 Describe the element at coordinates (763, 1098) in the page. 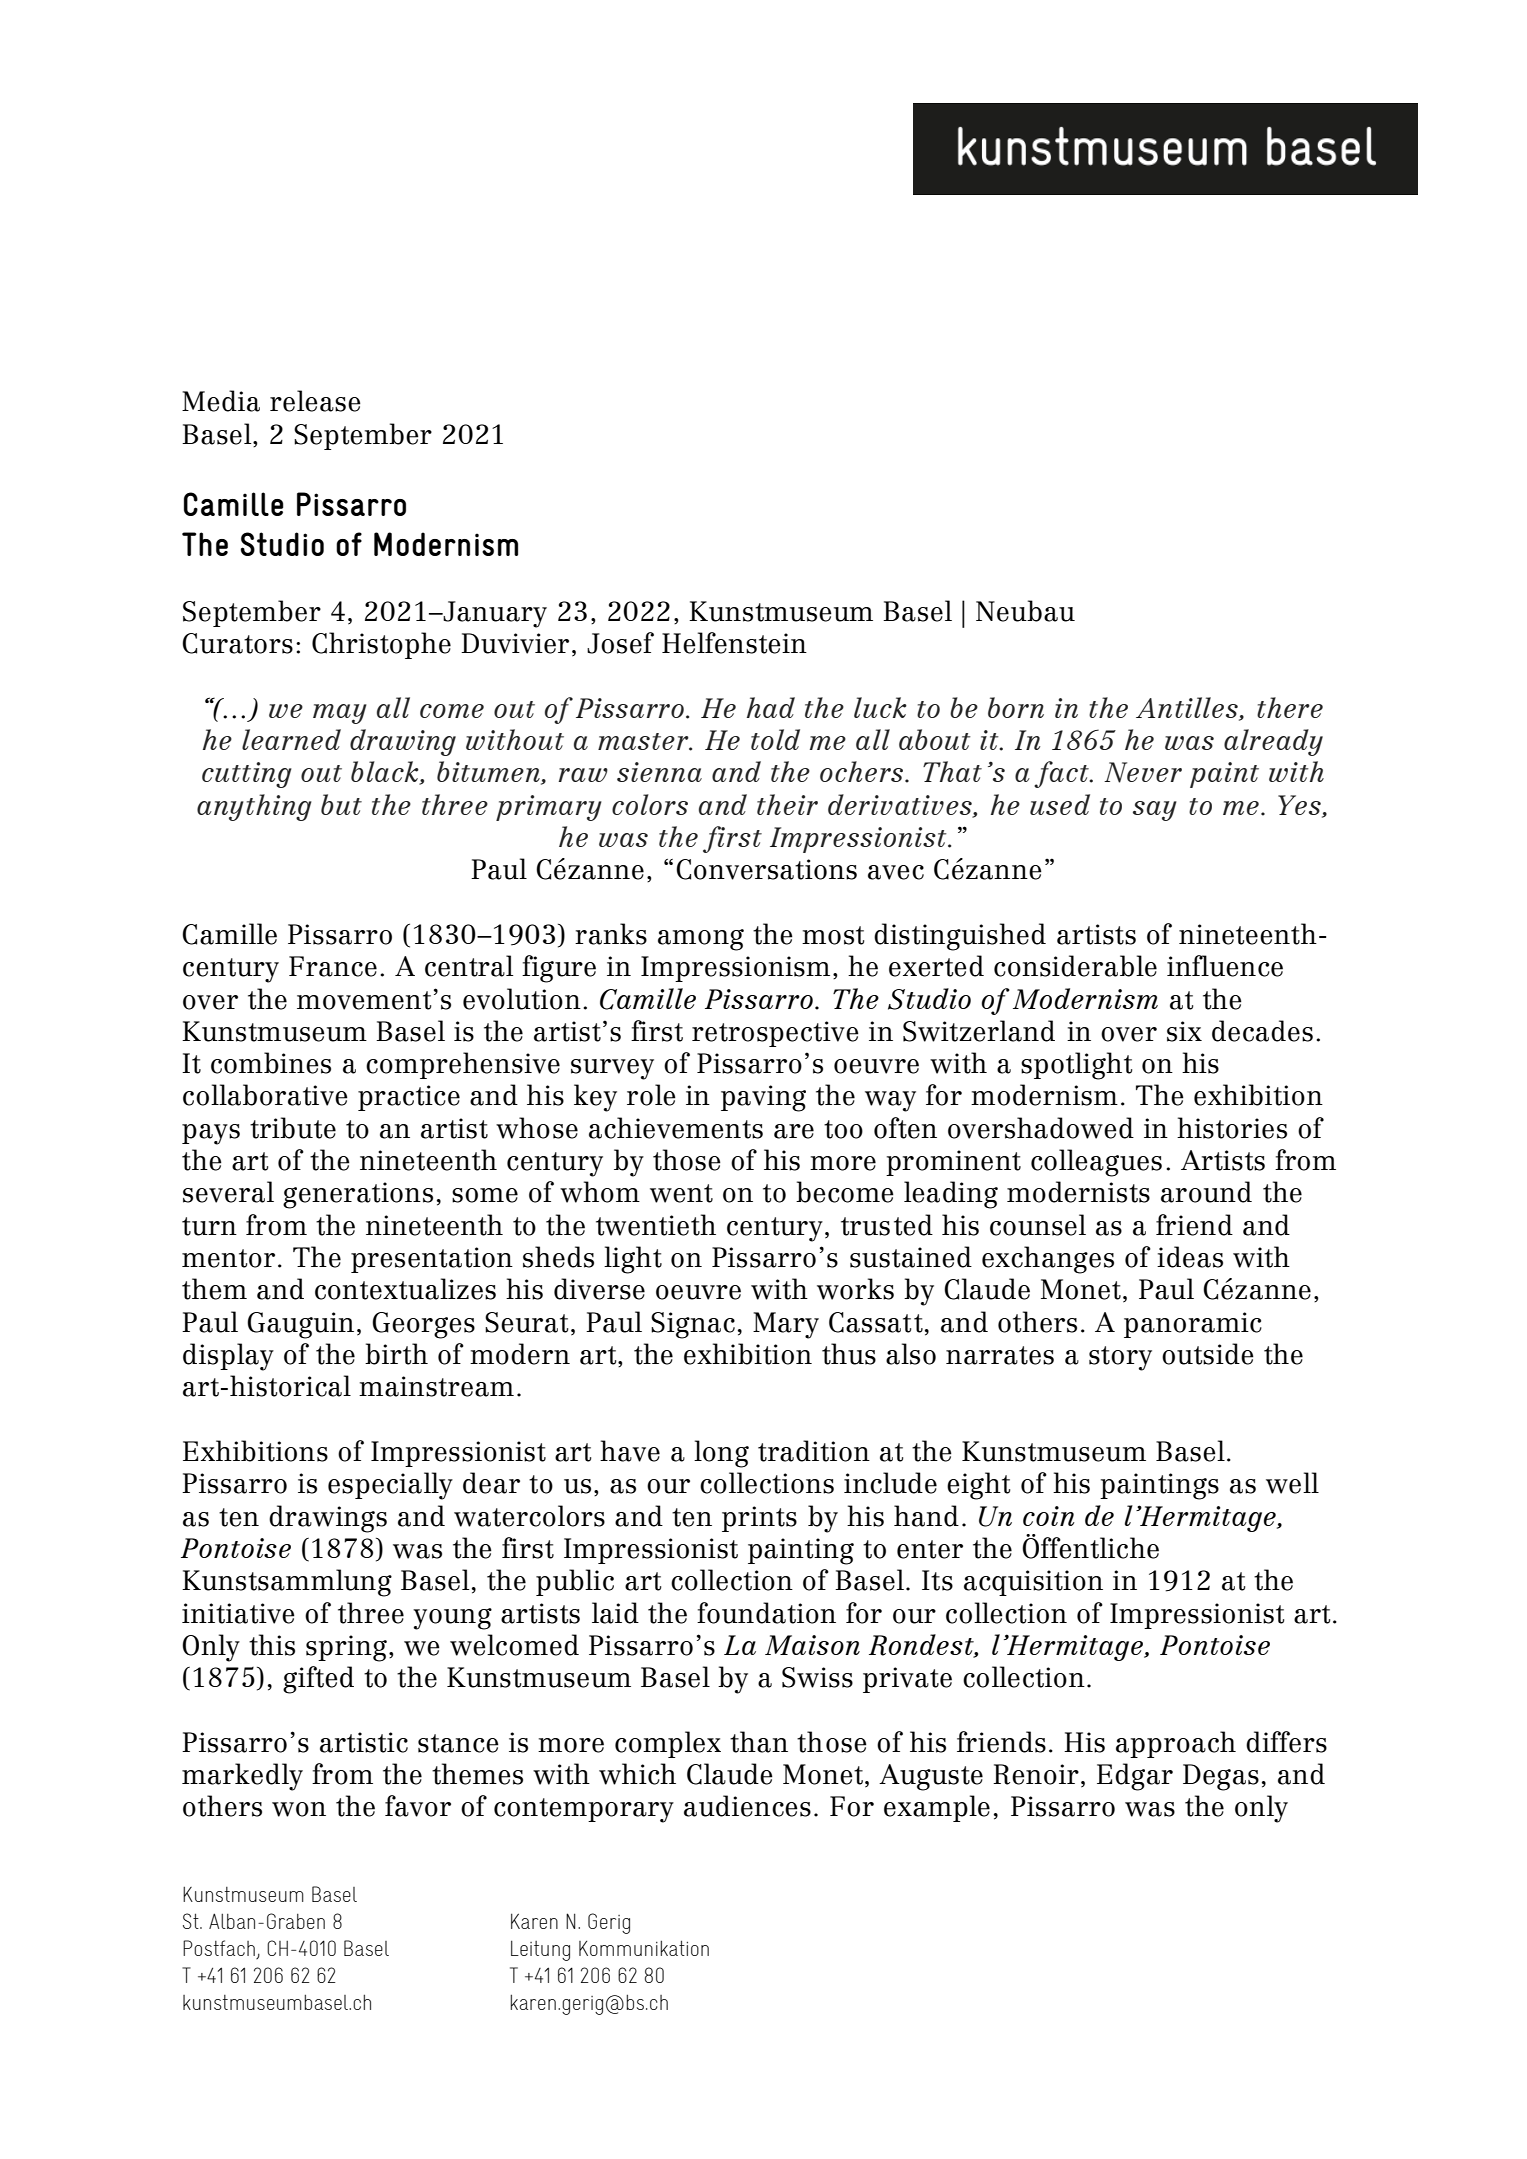

I see `paving` at that location.
